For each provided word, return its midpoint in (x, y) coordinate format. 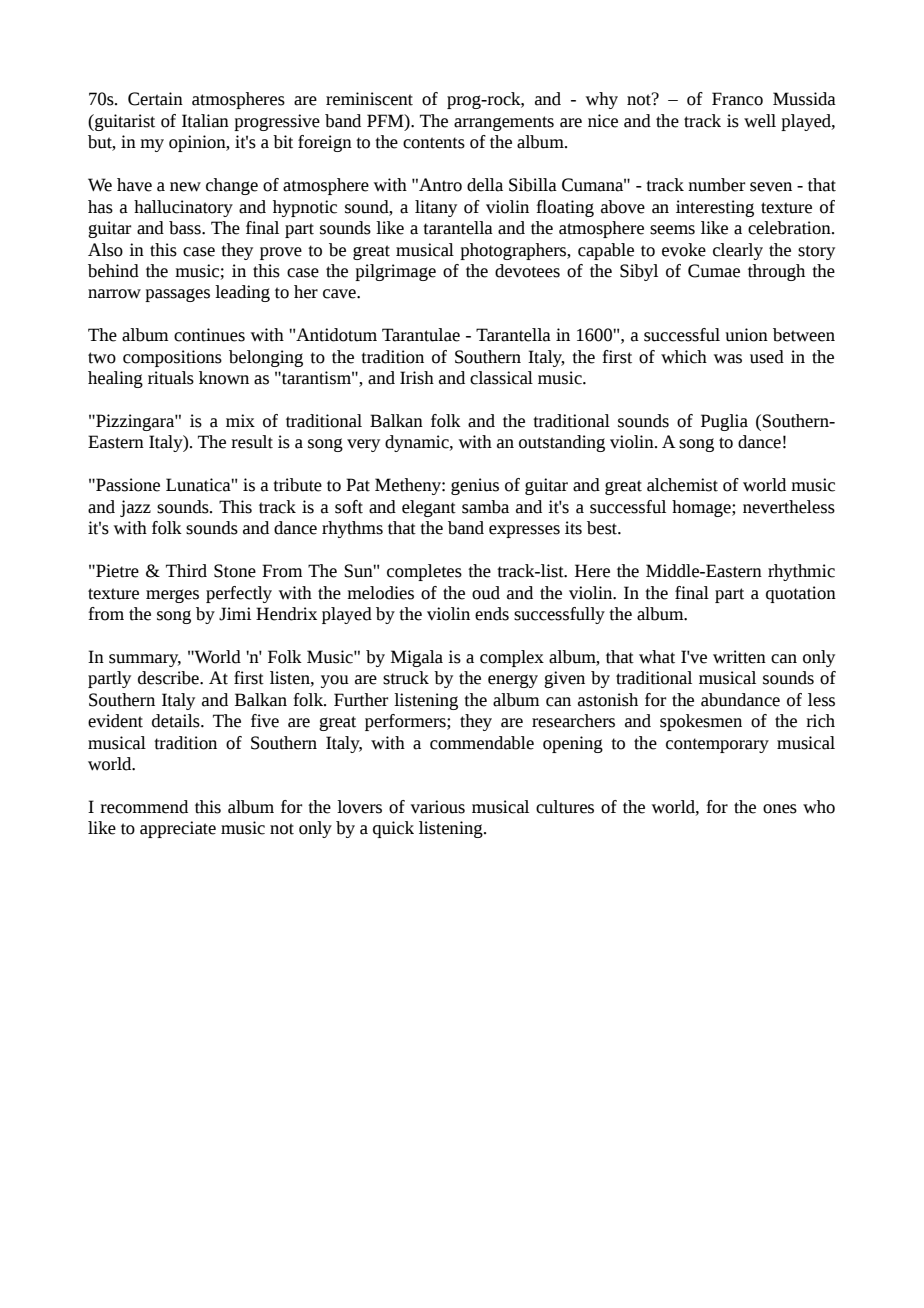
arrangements (504, 123)
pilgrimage (395, 272)
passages (177, 295)
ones (780, 809)
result (252, 442)
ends (492, 614)
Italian (205, 121)
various (438, 807)
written (739, 657)
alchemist (682, 485)
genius (475, 486)
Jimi (235, 614)
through (776, 272)
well (760, 121)
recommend (144, 807)
